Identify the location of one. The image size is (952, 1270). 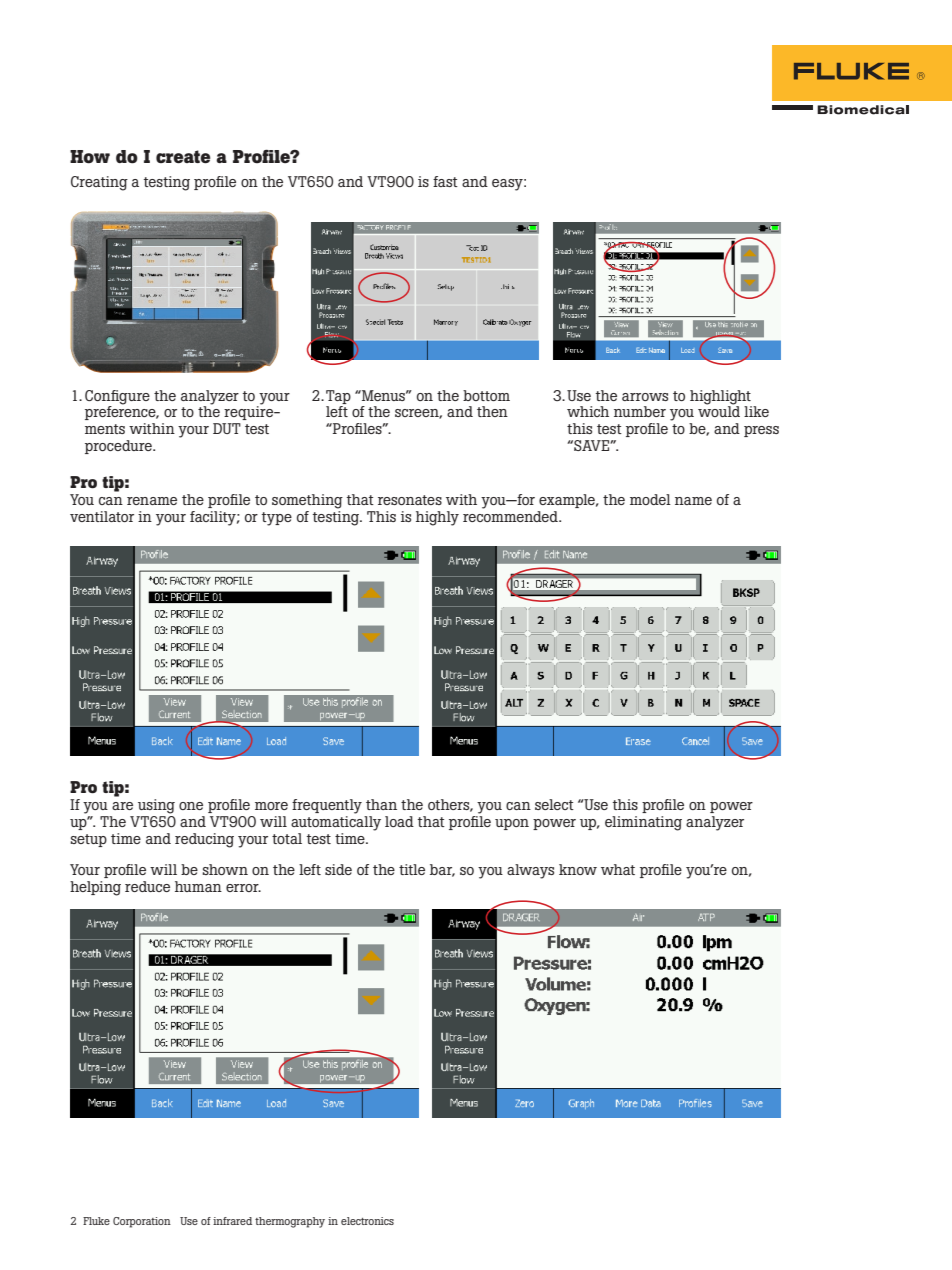
(191, 806).
